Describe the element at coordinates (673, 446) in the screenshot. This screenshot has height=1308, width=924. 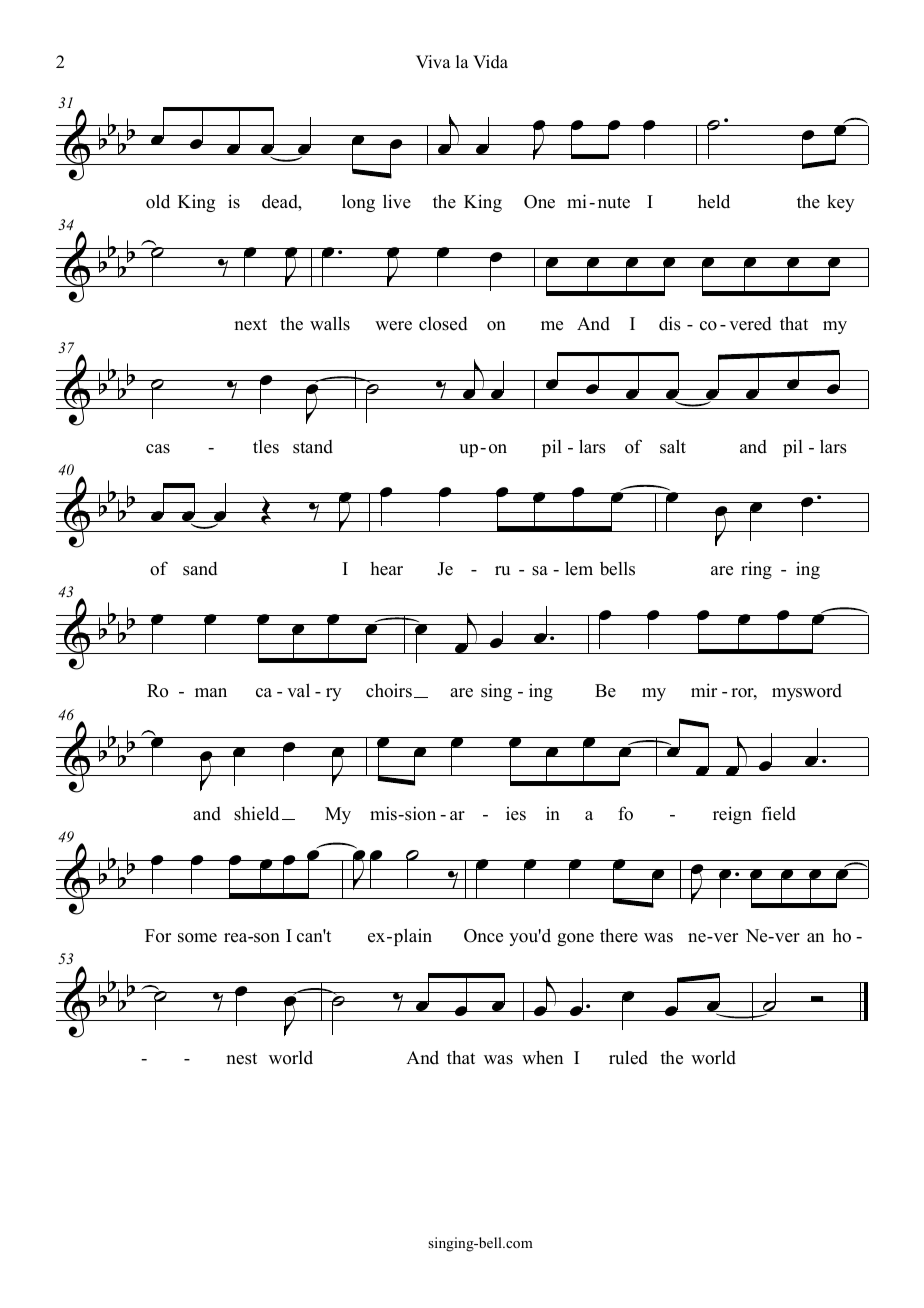
I see `salt` at that location.
